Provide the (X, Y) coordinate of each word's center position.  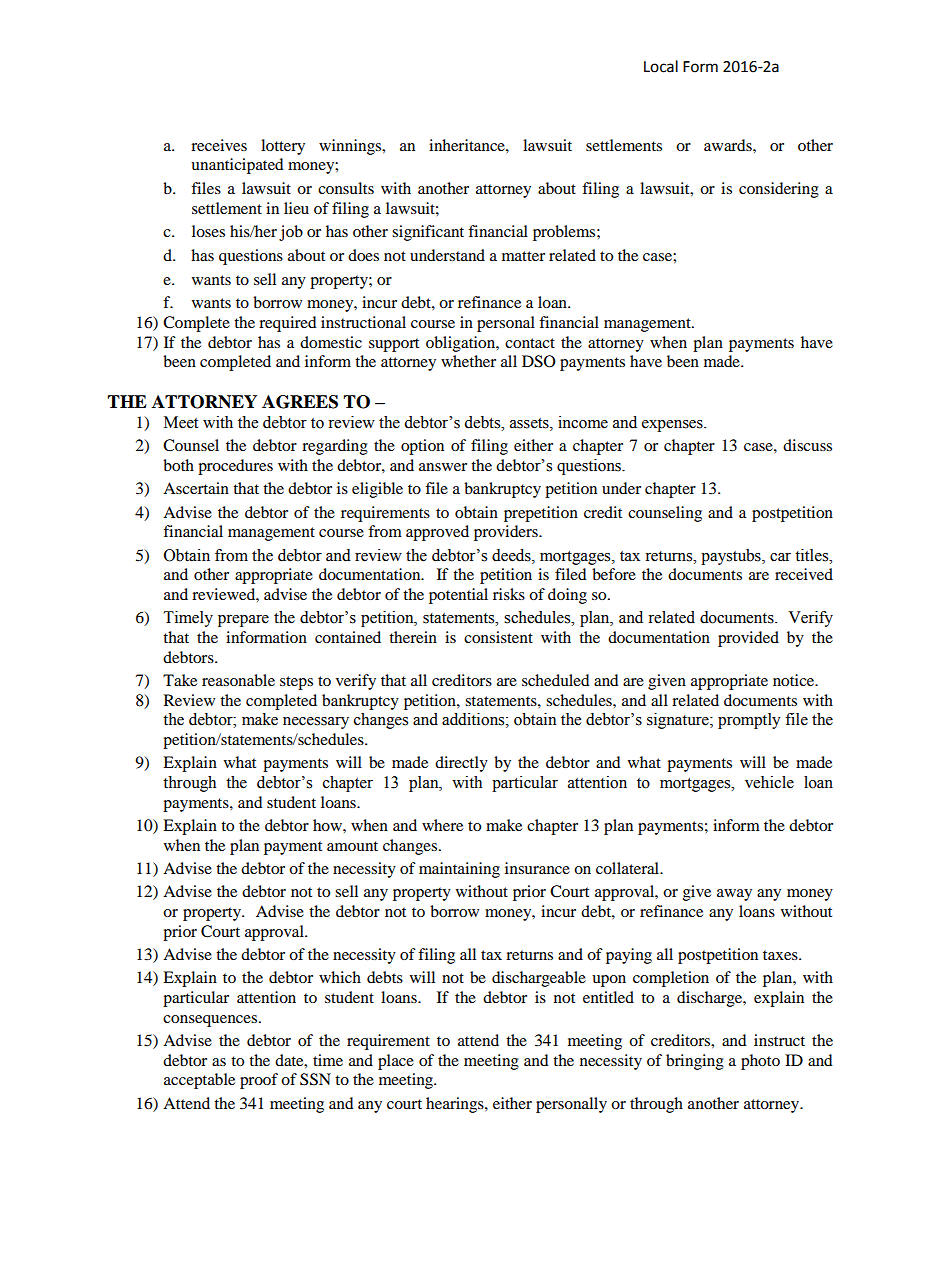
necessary (316, 723)
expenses (673, 426)
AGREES (300, 402)
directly (461, 764)
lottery (283, 147)
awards (729, 145)
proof (259, 1081)
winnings (351, 147)
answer (443, 467)
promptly (749, 721)
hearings (456, 1105)
